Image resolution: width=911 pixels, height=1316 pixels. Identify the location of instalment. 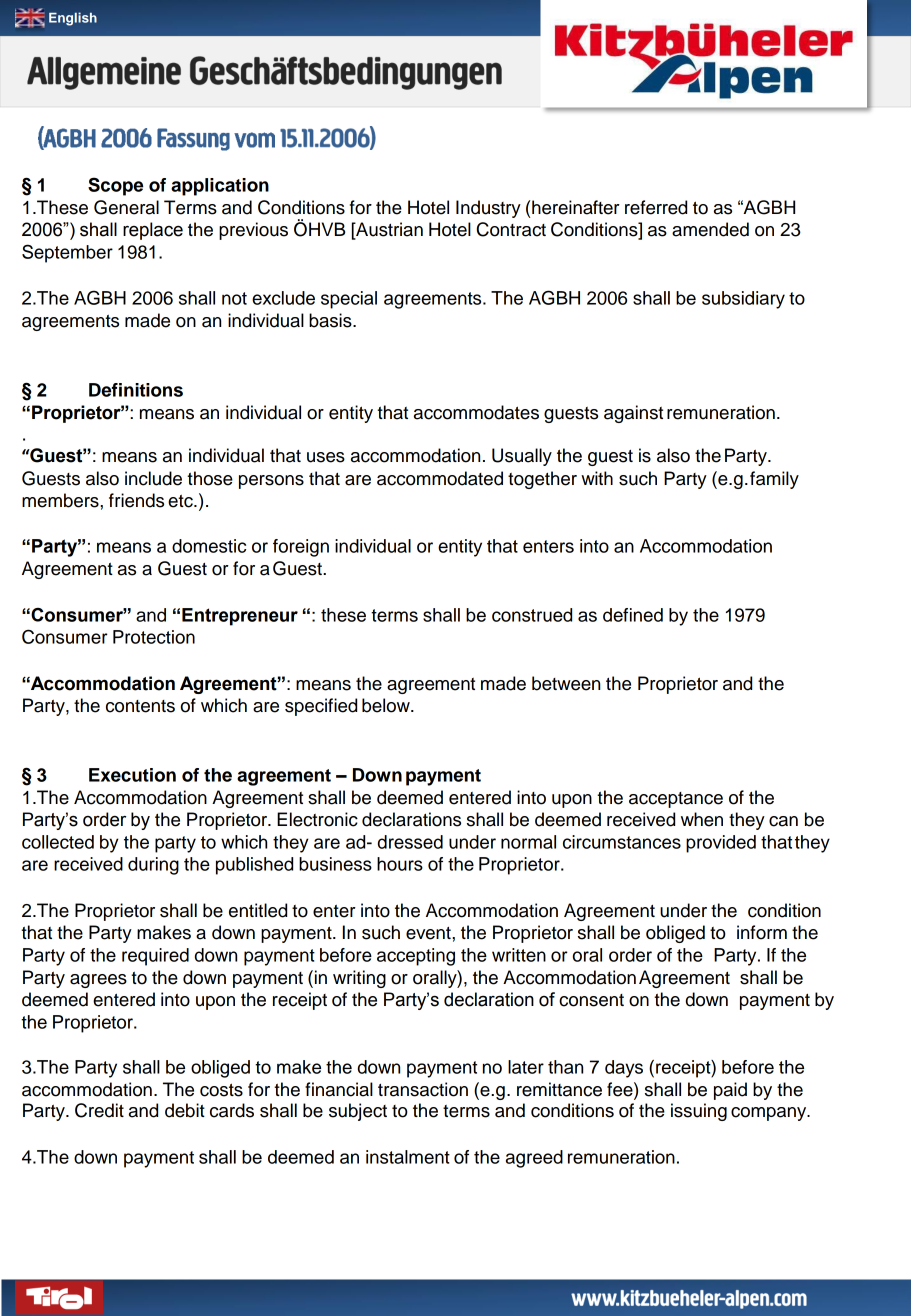
(408, 1157).
